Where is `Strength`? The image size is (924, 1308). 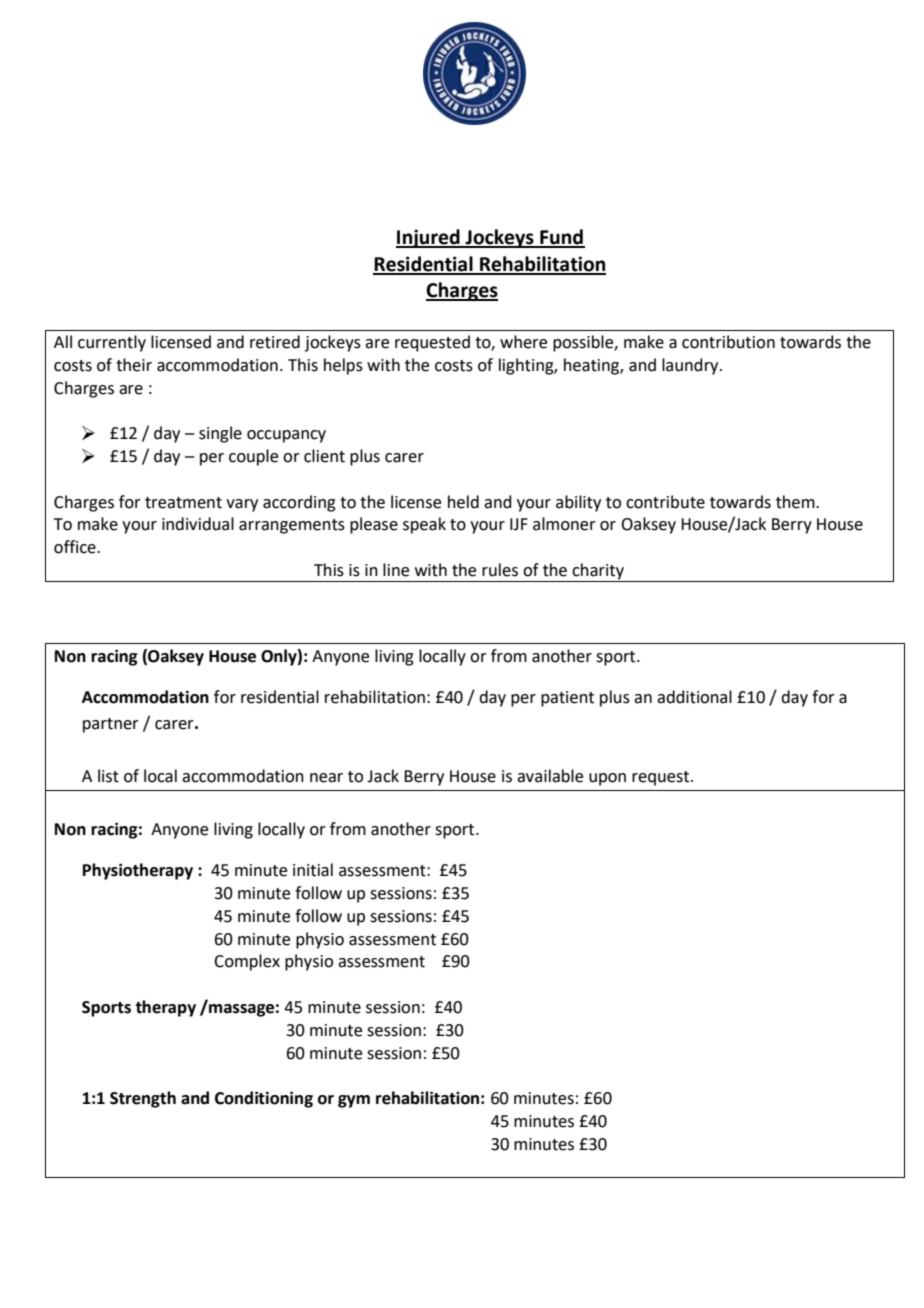
Strength is located at coordinates (143, 1099).
